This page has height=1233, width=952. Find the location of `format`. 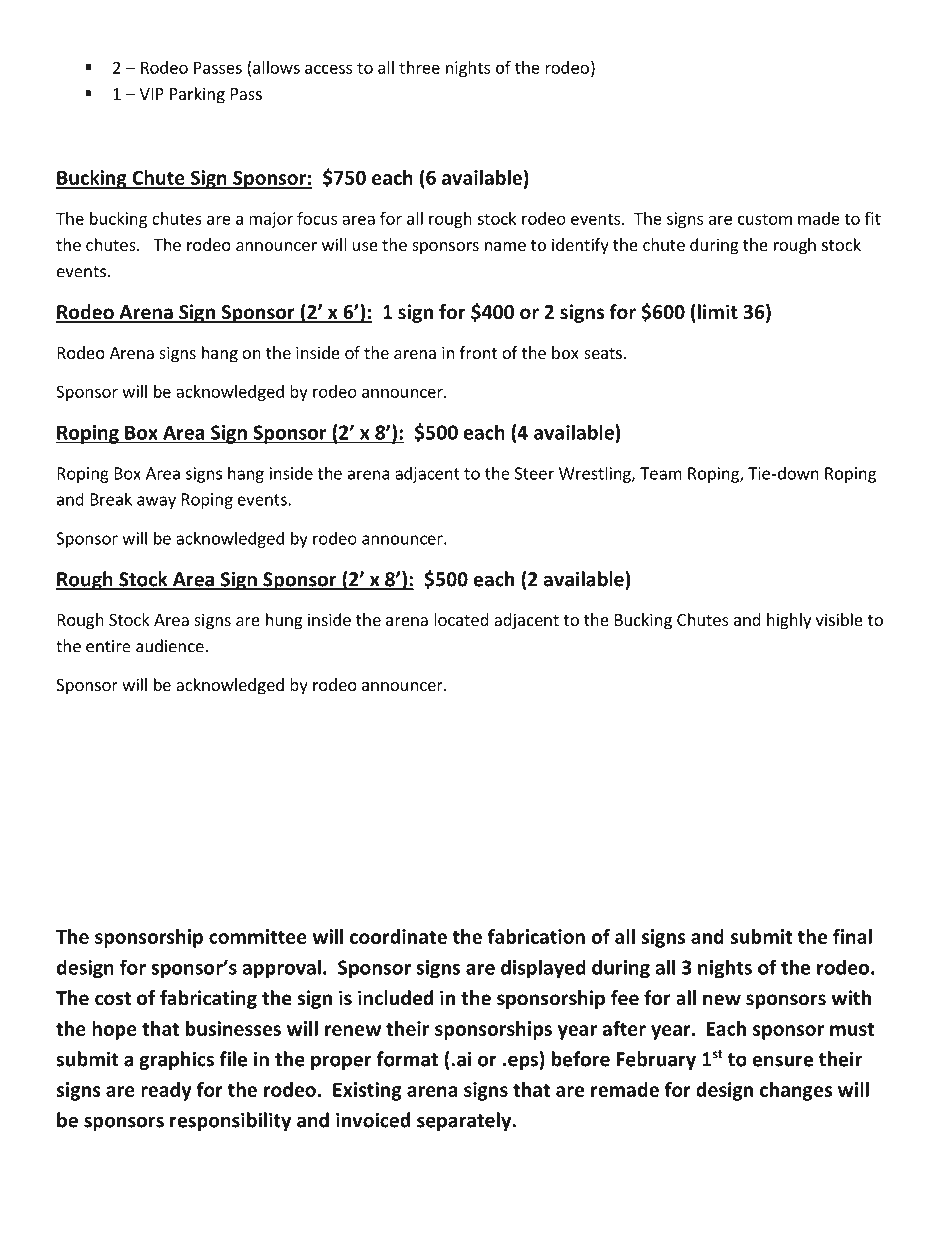

format is located at coordinates (407, 1059).
